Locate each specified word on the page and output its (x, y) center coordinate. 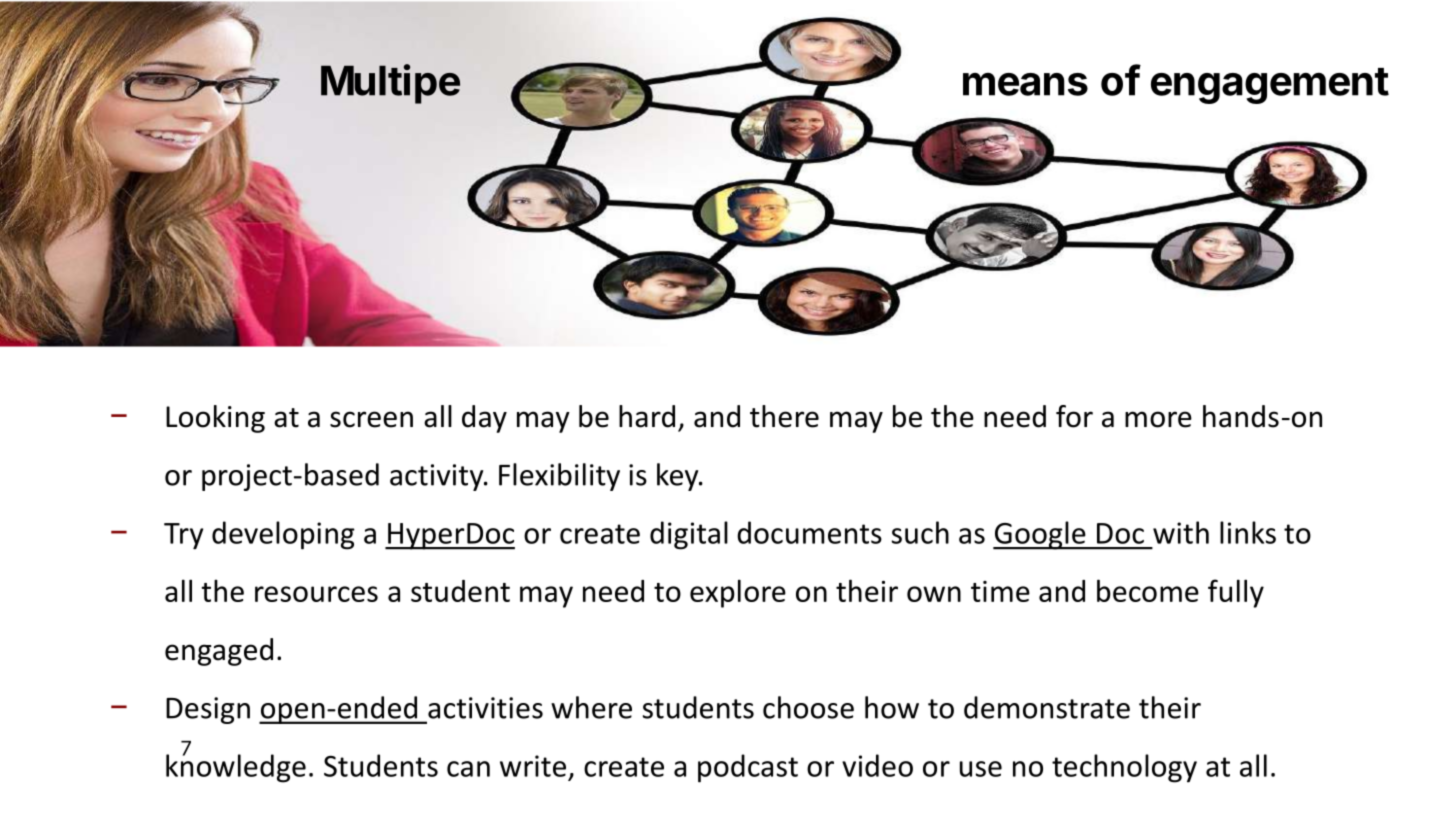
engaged (219, 652)
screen (371, 419)
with (1181, 532)
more (1158, 419)
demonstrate (1047, 707)
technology (1124, 768)
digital (689, 535)
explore (738, 593)
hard (647, 416)
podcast (748, 768)
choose (808, 707)
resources (316, 594)
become (1148, 590)
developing (283, 535)
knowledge (236, 767)
